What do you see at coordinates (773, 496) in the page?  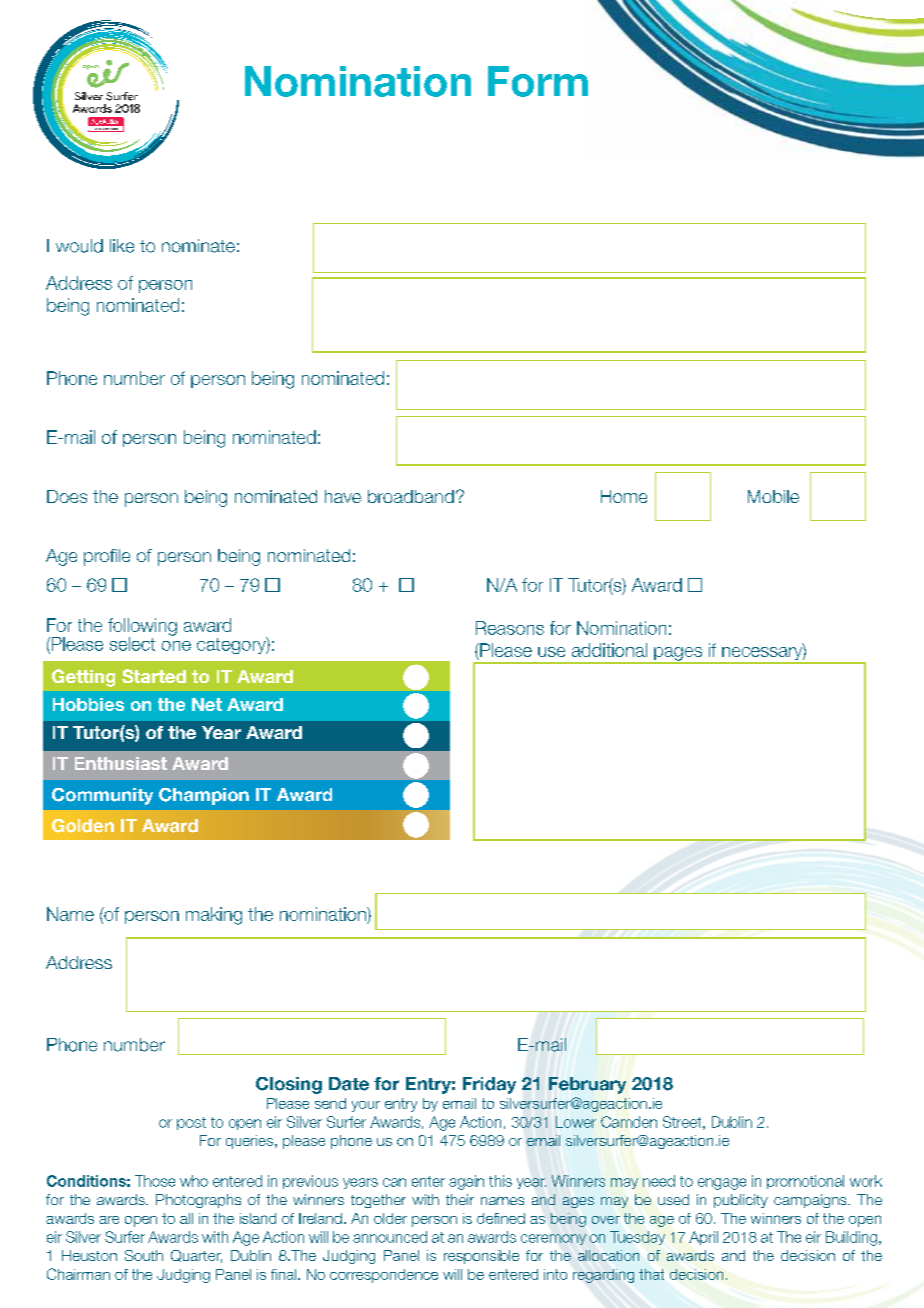 I see `Mobile` at bounding box center [773, 496].
